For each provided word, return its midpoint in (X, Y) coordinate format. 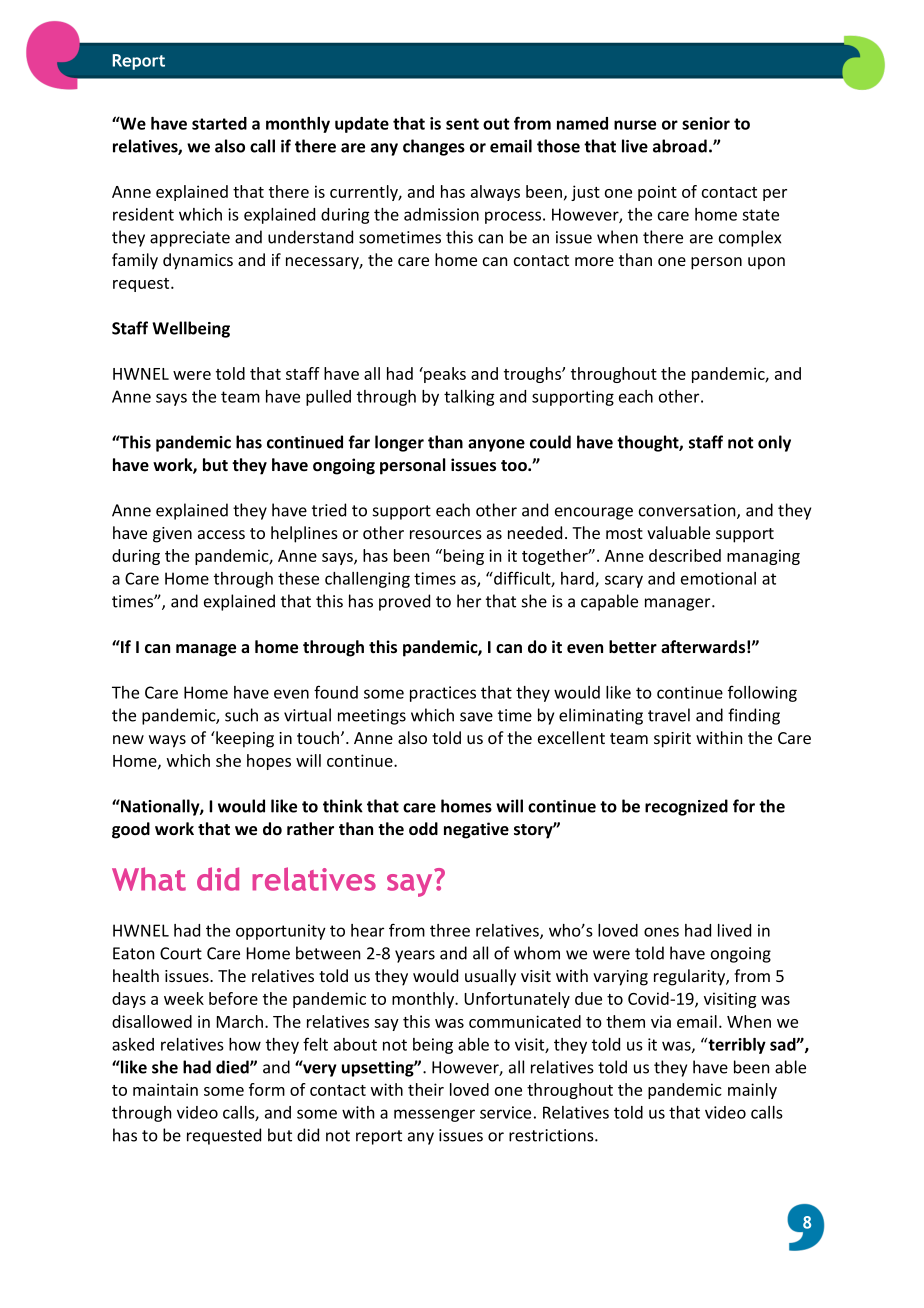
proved (404, 602)
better (633, 647)
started (219, 123)
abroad (680, 146)
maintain (165, 1089)
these (298, 578)
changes (434, 147)
